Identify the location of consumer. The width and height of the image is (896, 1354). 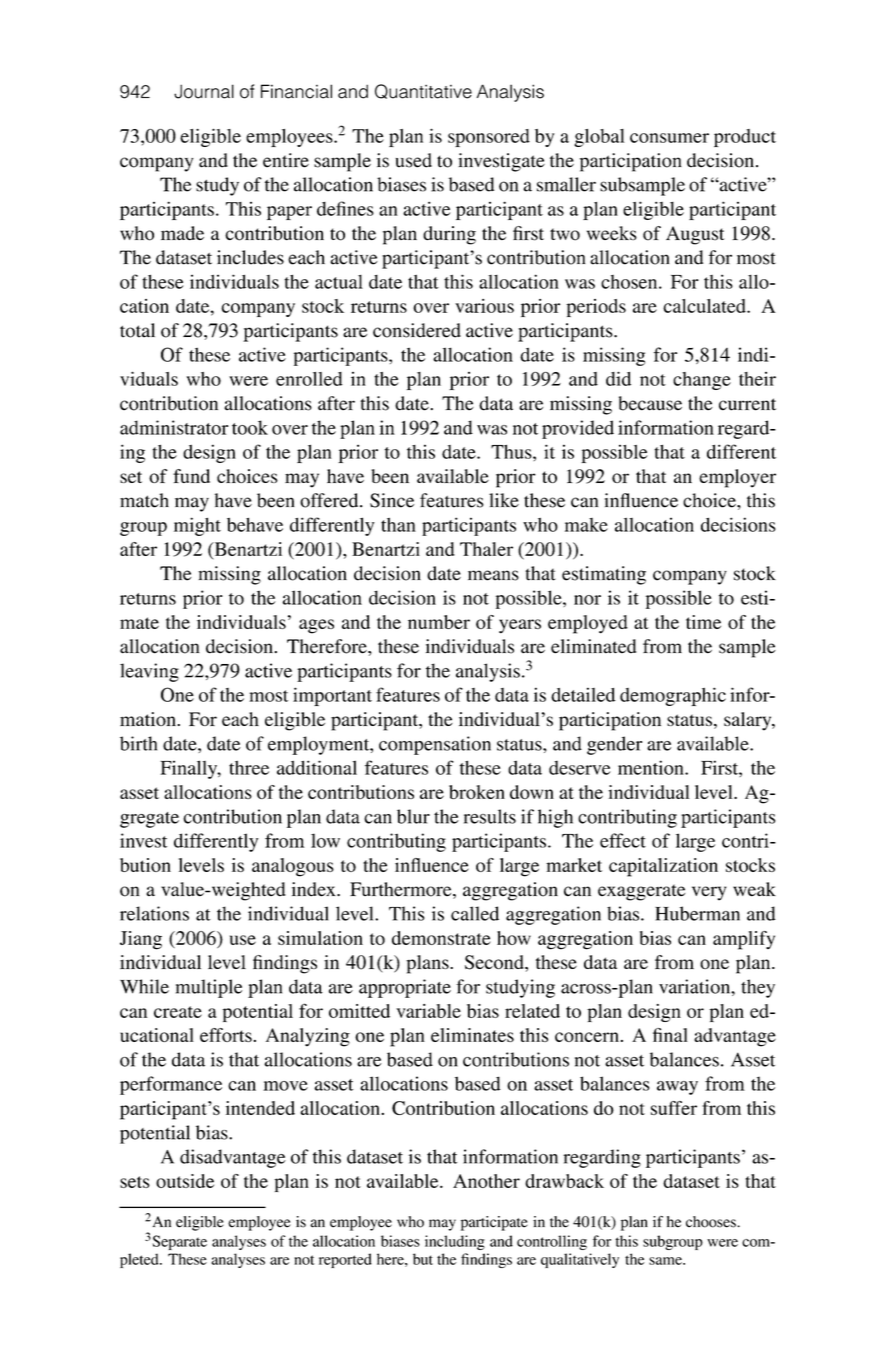
(669, 138).
